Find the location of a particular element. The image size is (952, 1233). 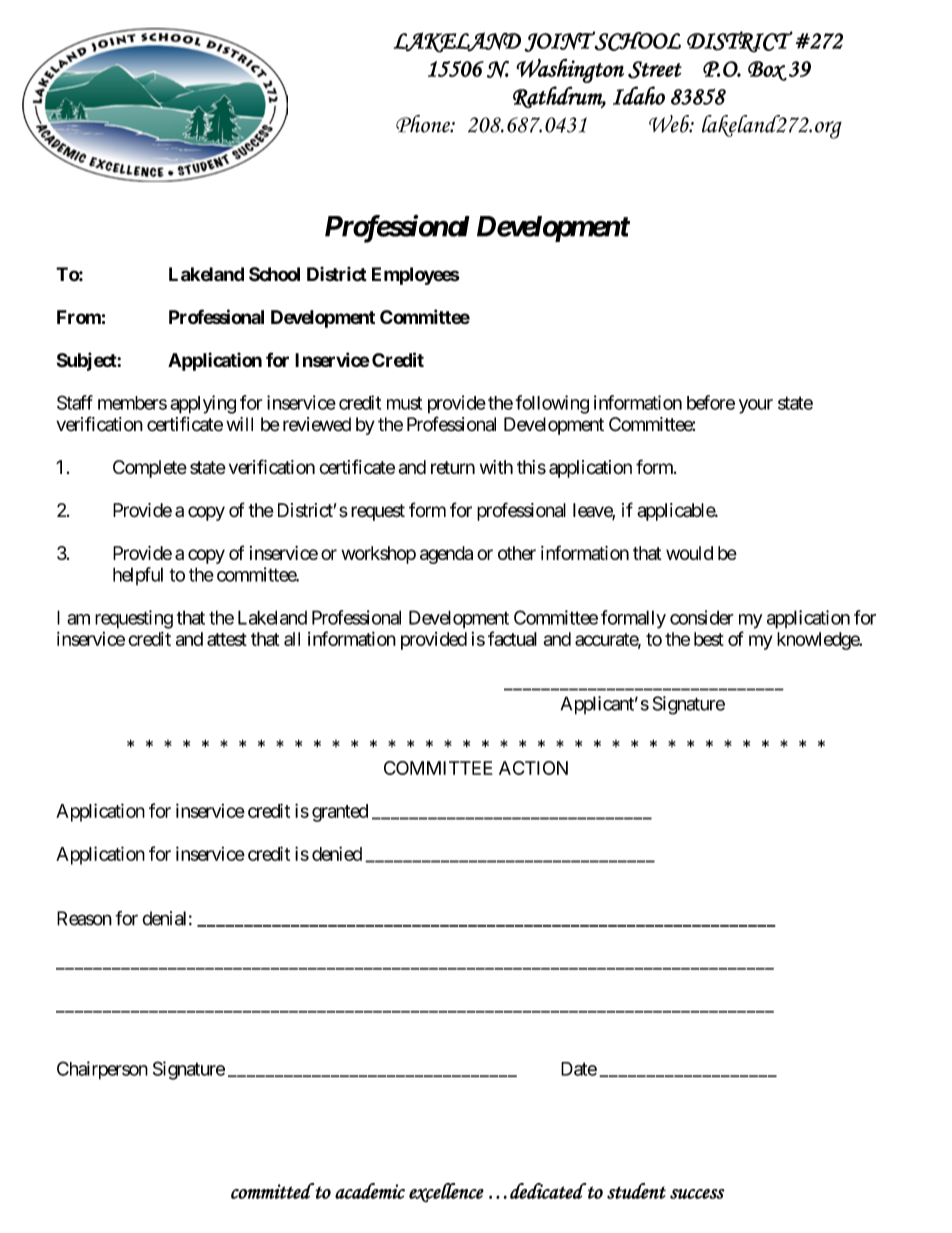

your is located at coordinates (756, 406).
